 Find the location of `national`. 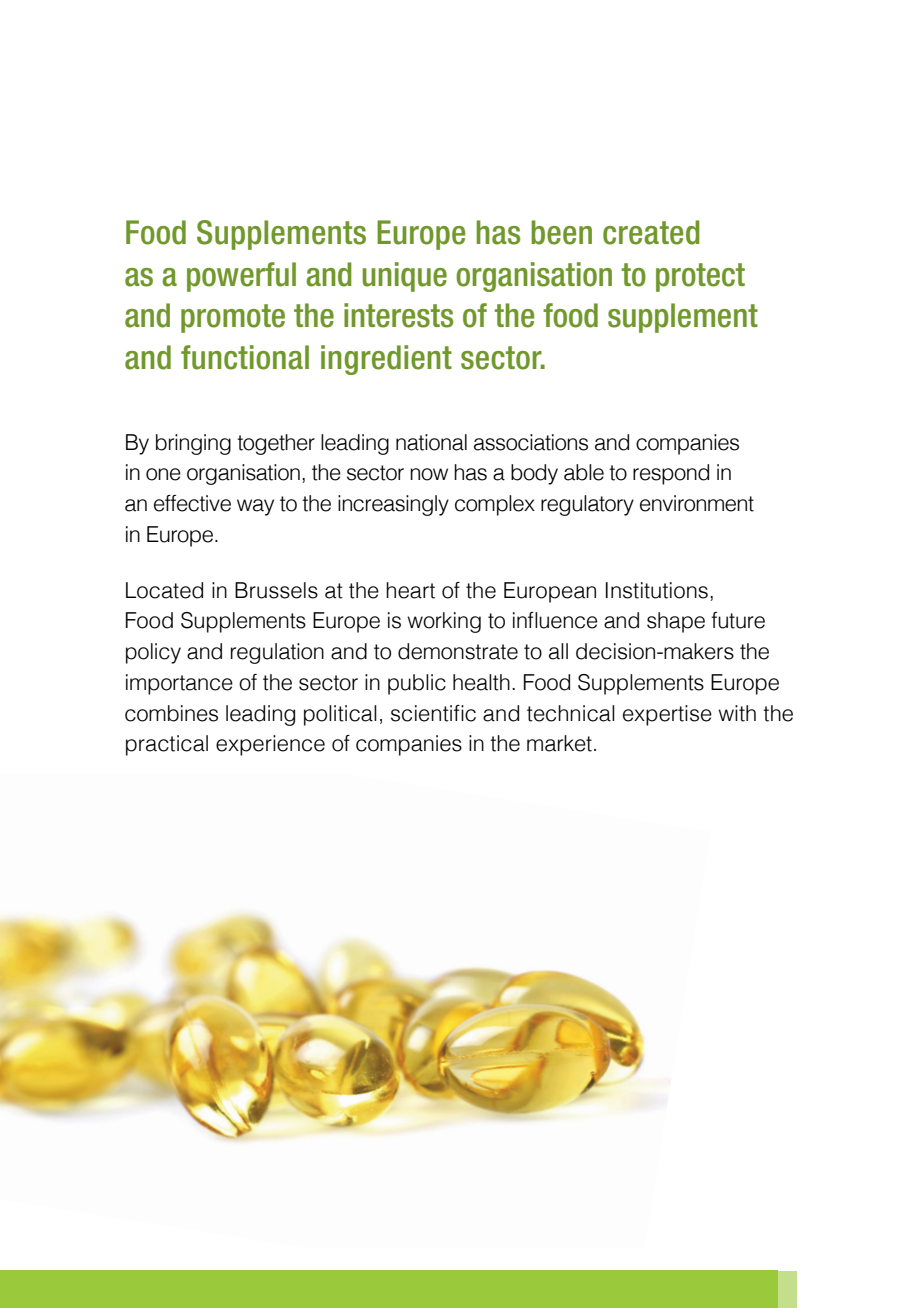

national is located at coordinates (431, 442).
